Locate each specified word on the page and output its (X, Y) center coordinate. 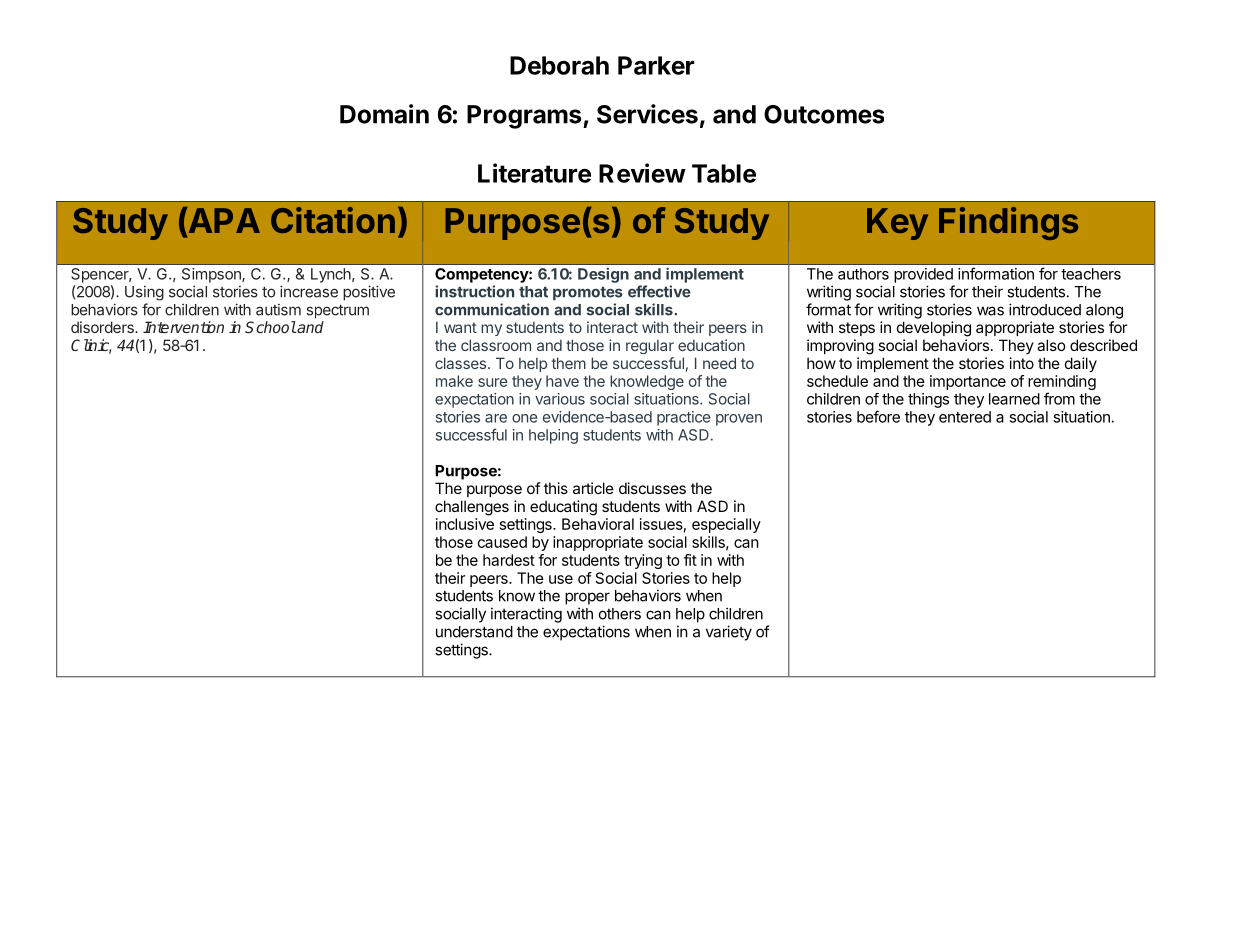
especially (726, 525)
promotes (588, 294)
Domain (384, 114)
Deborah (559, 65)
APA (223, 221)
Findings (1008, 223)
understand (474, 632)
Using (144, 293)
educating (563, 508)
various (560, 399)
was (990, 311)
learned (1014, 399)
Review (642, 173)
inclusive (465, 524)
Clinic (91, 346)
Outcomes (824, 114)
